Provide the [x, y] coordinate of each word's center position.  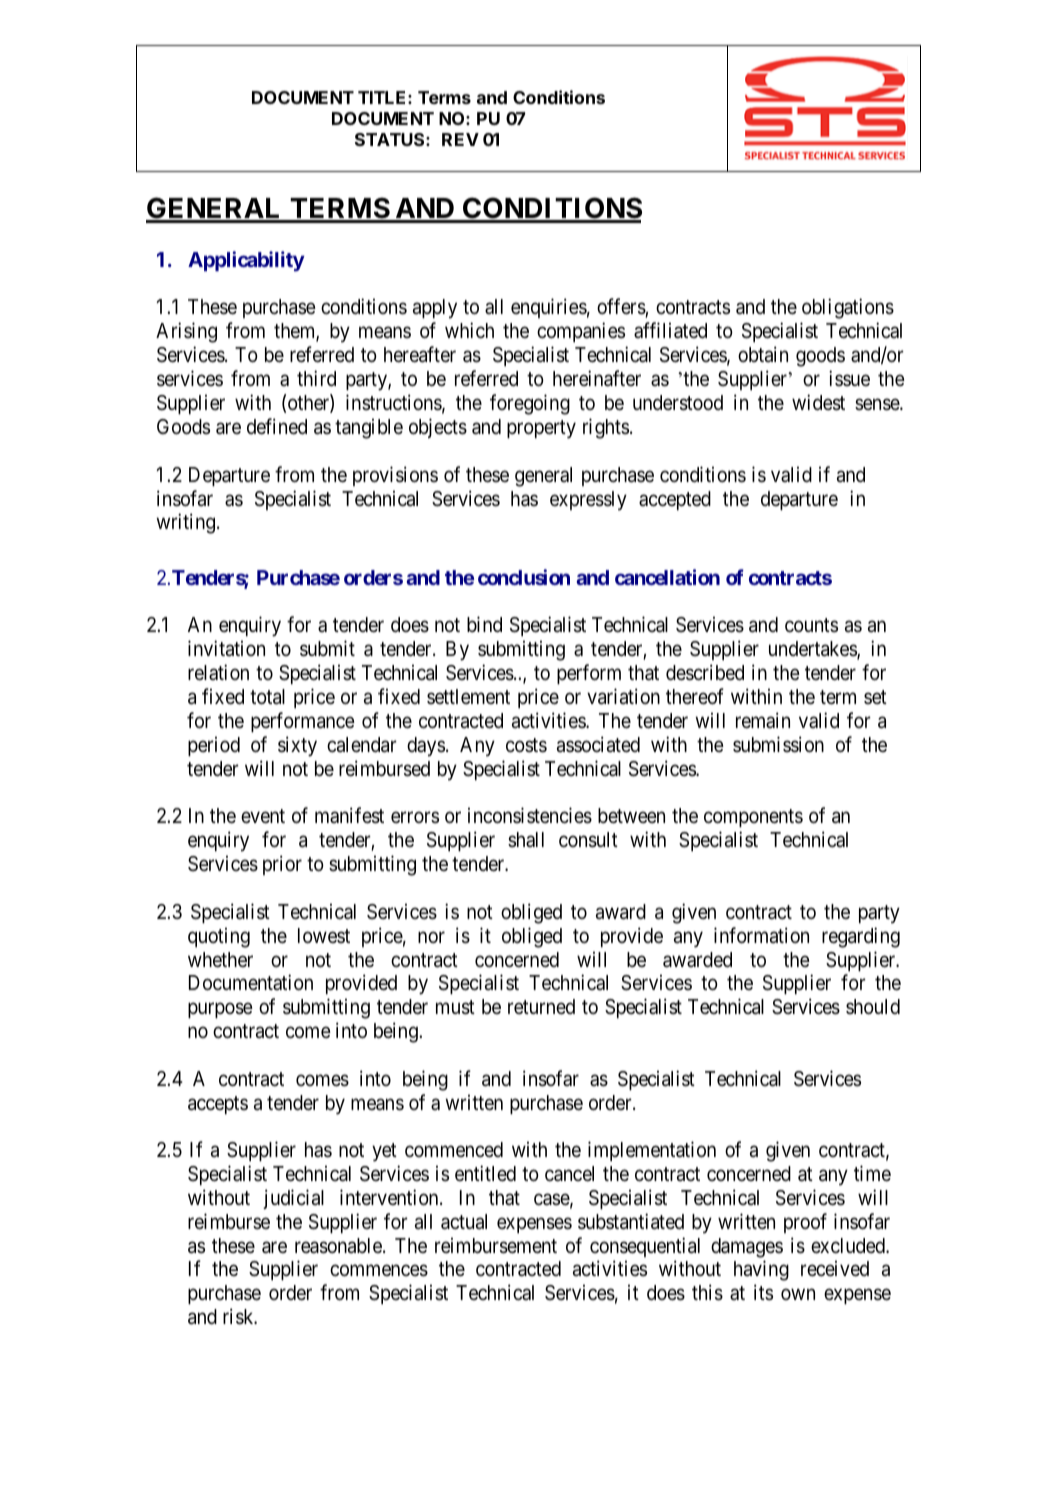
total [267, 697]
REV [460, 139]
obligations [848, 308]
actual [464, 1222]
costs [526, 745]
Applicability [246, 261]
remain [763, 720]
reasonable [338, 1246]
